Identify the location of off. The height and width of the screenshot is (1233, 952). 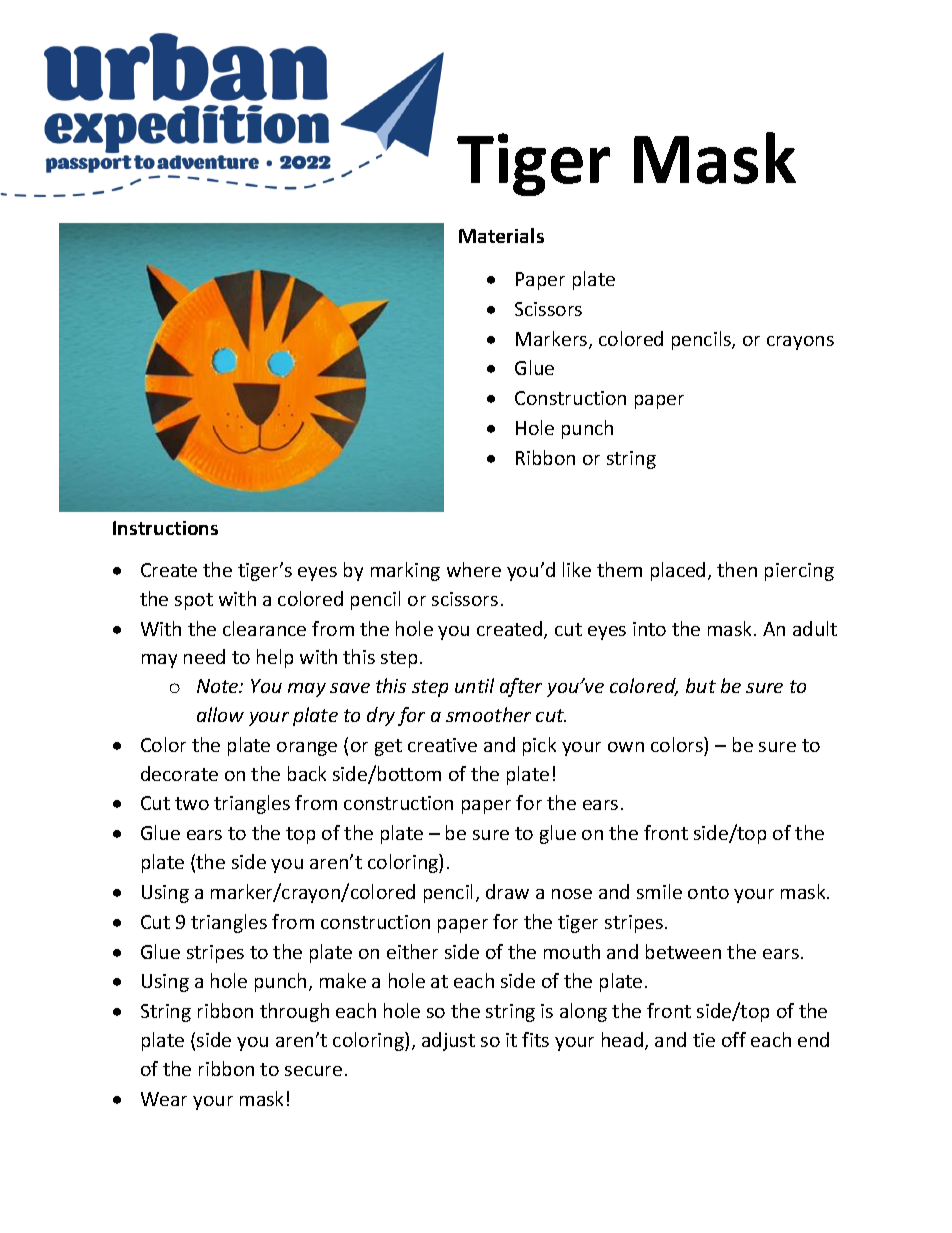
(734, 1039).
